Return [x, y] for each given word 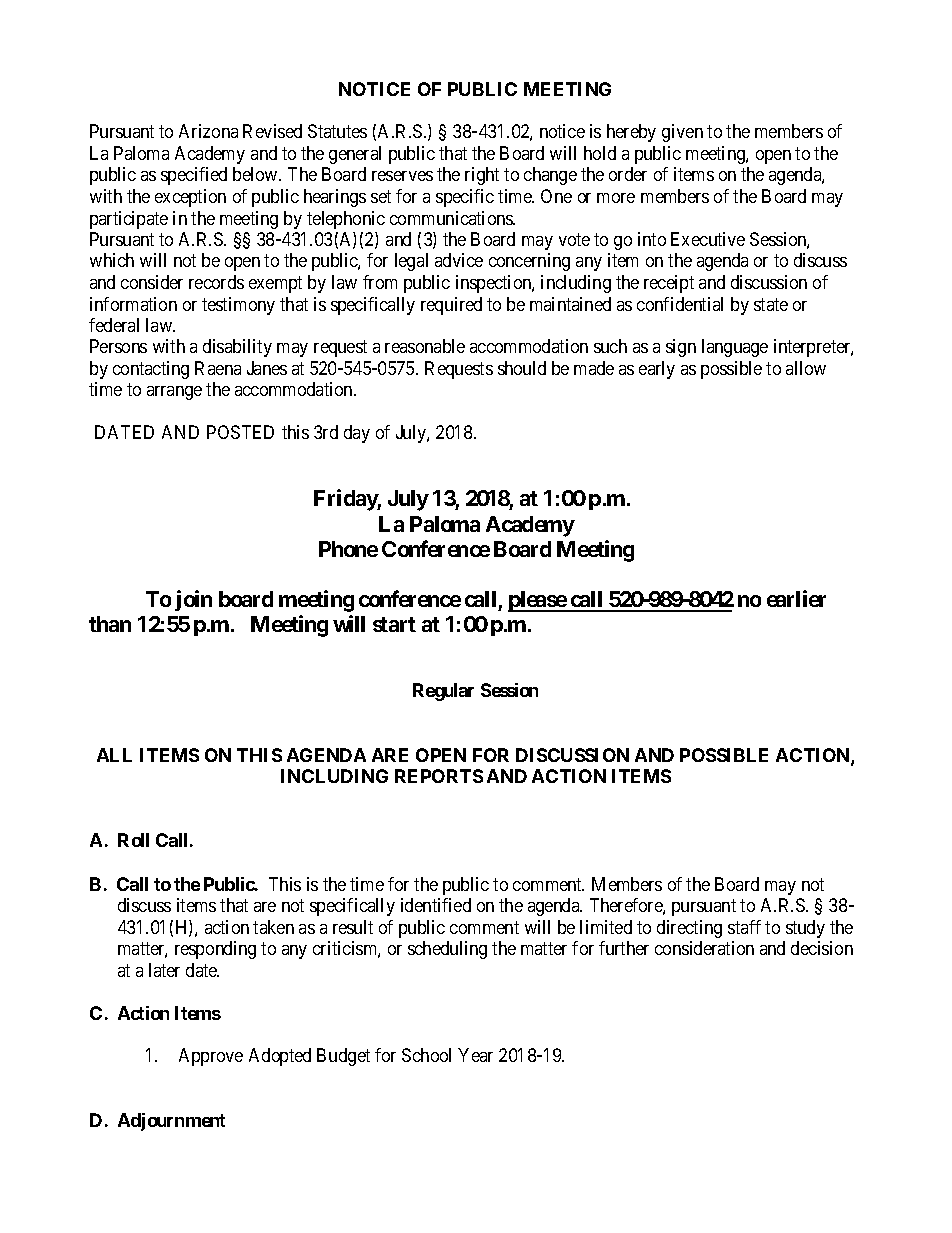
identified [436, 905]
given [682, 133]
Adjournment [171, 1122]
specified [194, 176]
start [394, 624]
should [522, 368]
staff [744, 927]
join [193, 600]
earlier [796, 598]
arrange [174, 393]
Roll [133, 840]
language [735, 348]
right [482, 176]
